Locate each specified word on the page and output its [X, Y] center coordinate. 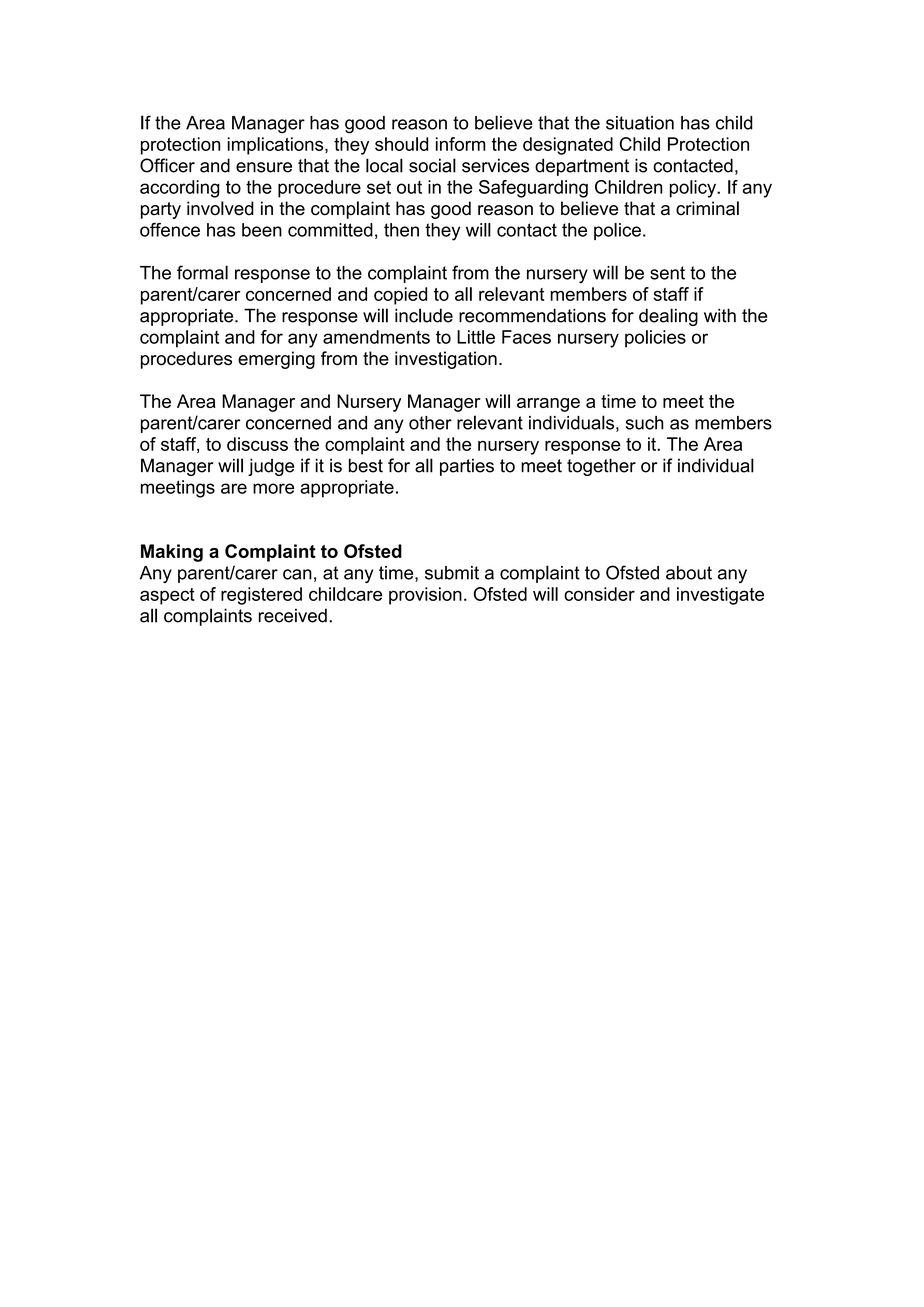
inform [461, 144]
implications [276, 146]
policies [655, 339]
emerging [276, 360]
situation [640, 123]
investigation [446, 360]
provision [425, 596]
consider [599, 594]
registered [261, 596]
